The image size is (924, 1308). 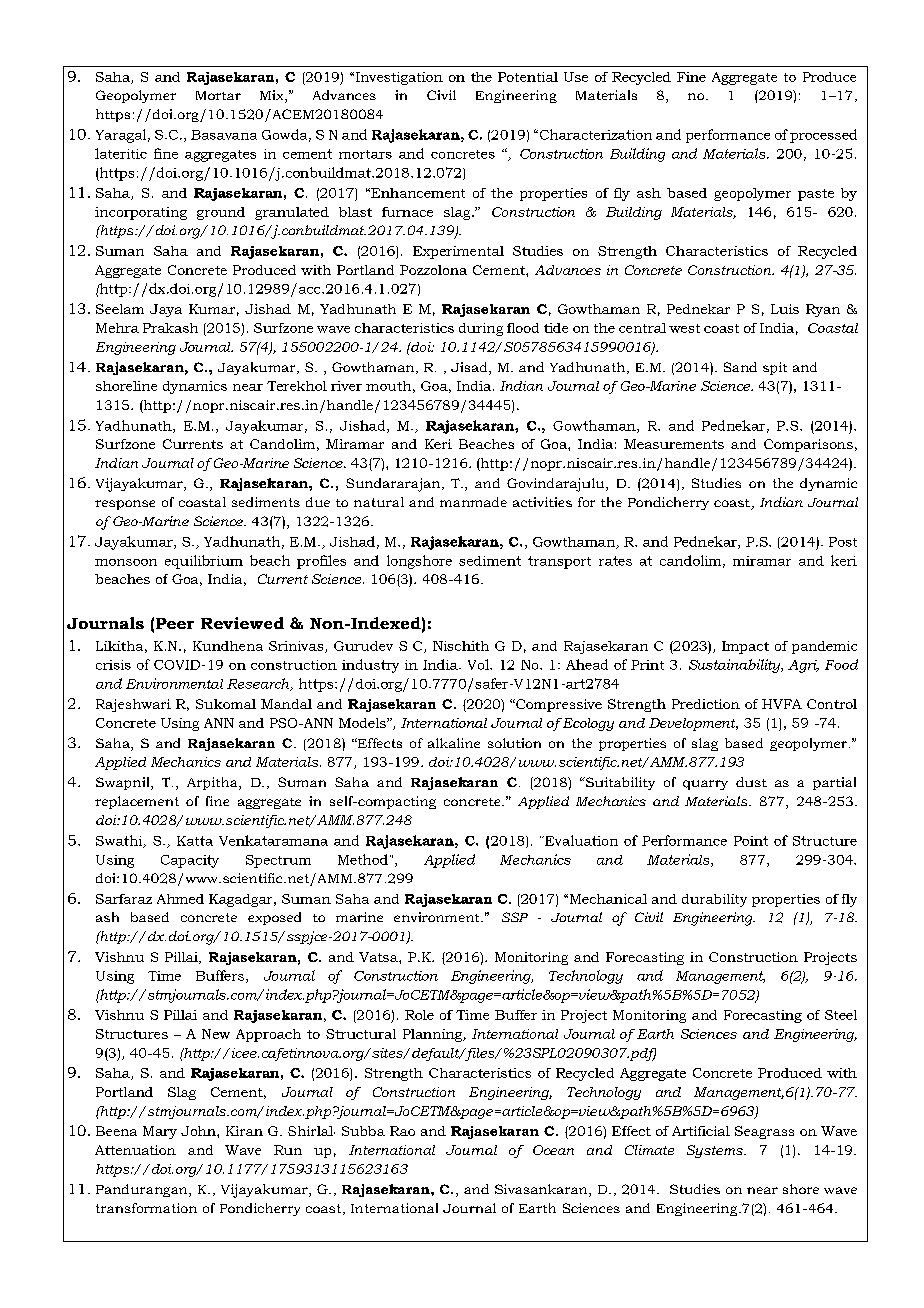 What do you see at coordinates (843, 542) in the image?
I see `Post` at bounding box center [843, 542].
